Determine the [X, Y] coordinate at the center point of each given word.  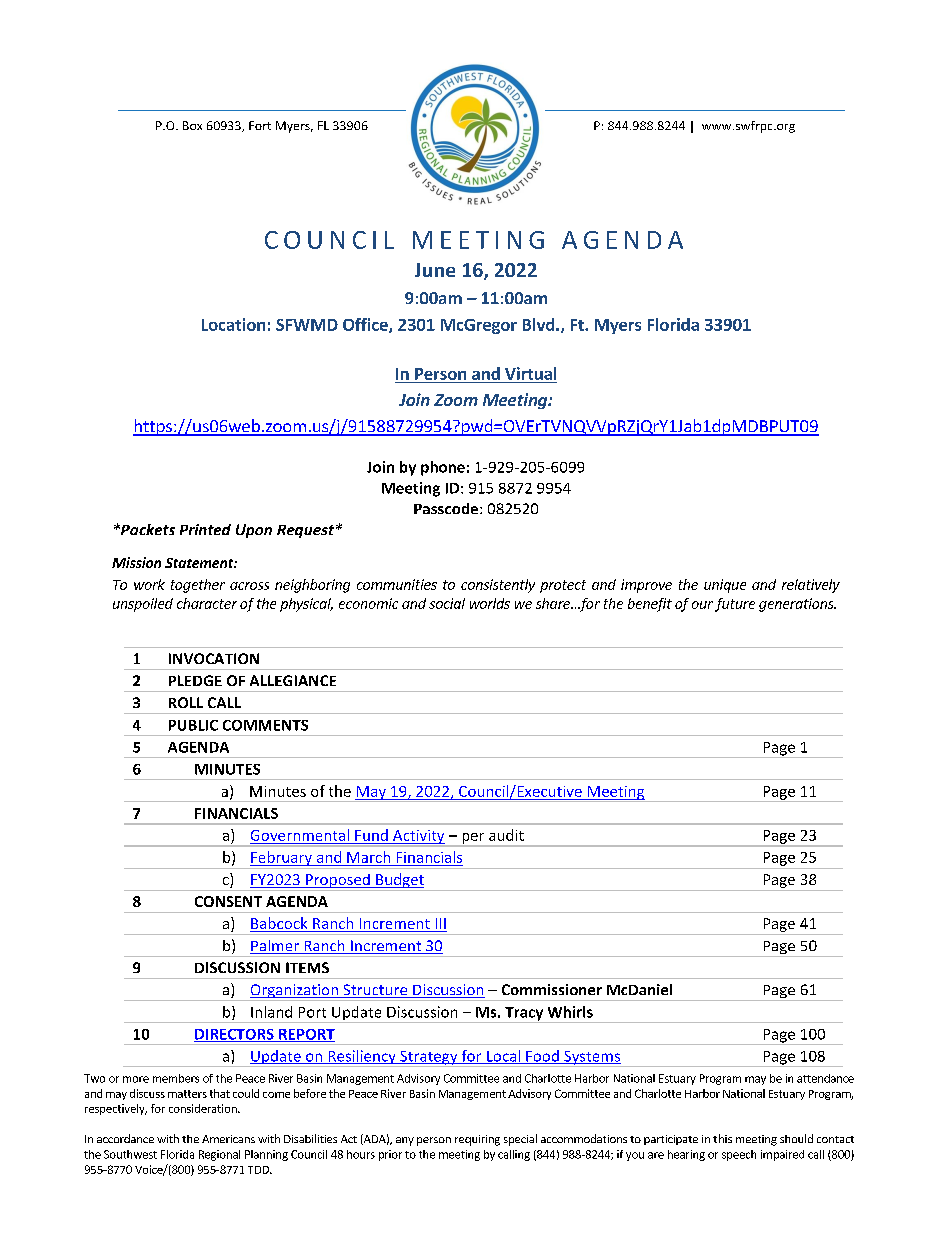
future [735, 605]
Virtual [530, 373]
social [447, 603]
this [722, 1138]
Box [192, 125]
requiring [477, 1140]
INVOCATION [214, 658]
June [435, 270]
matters [187, 1094]
